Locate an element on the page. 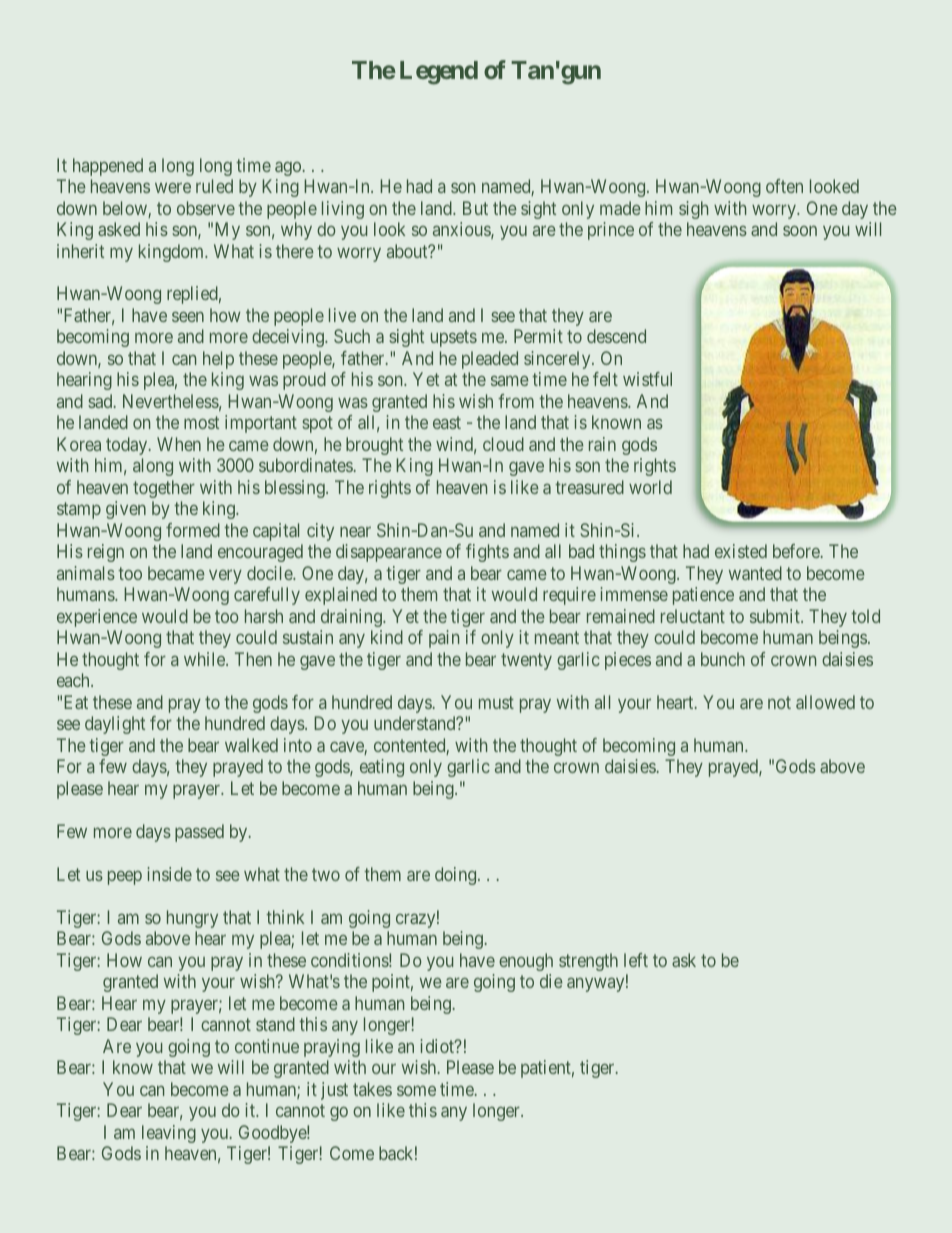  leaving is located at coordinates (169, 1134).
